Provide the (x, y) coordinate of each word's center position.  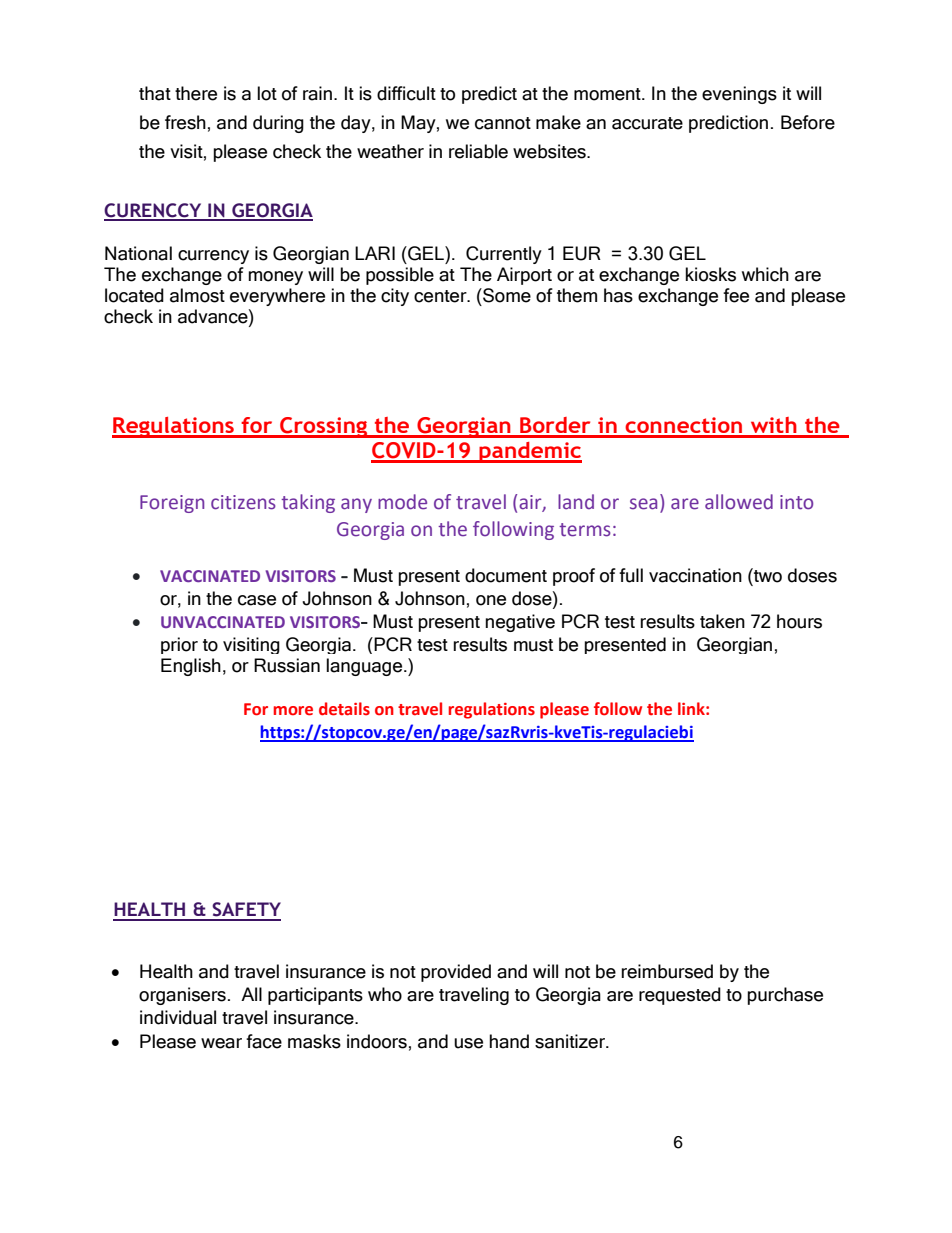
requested (680, 996)
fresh (185, 122)
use (468, 1043)
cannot (503, 123)
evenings (739, 95)
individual (178, 1017)
